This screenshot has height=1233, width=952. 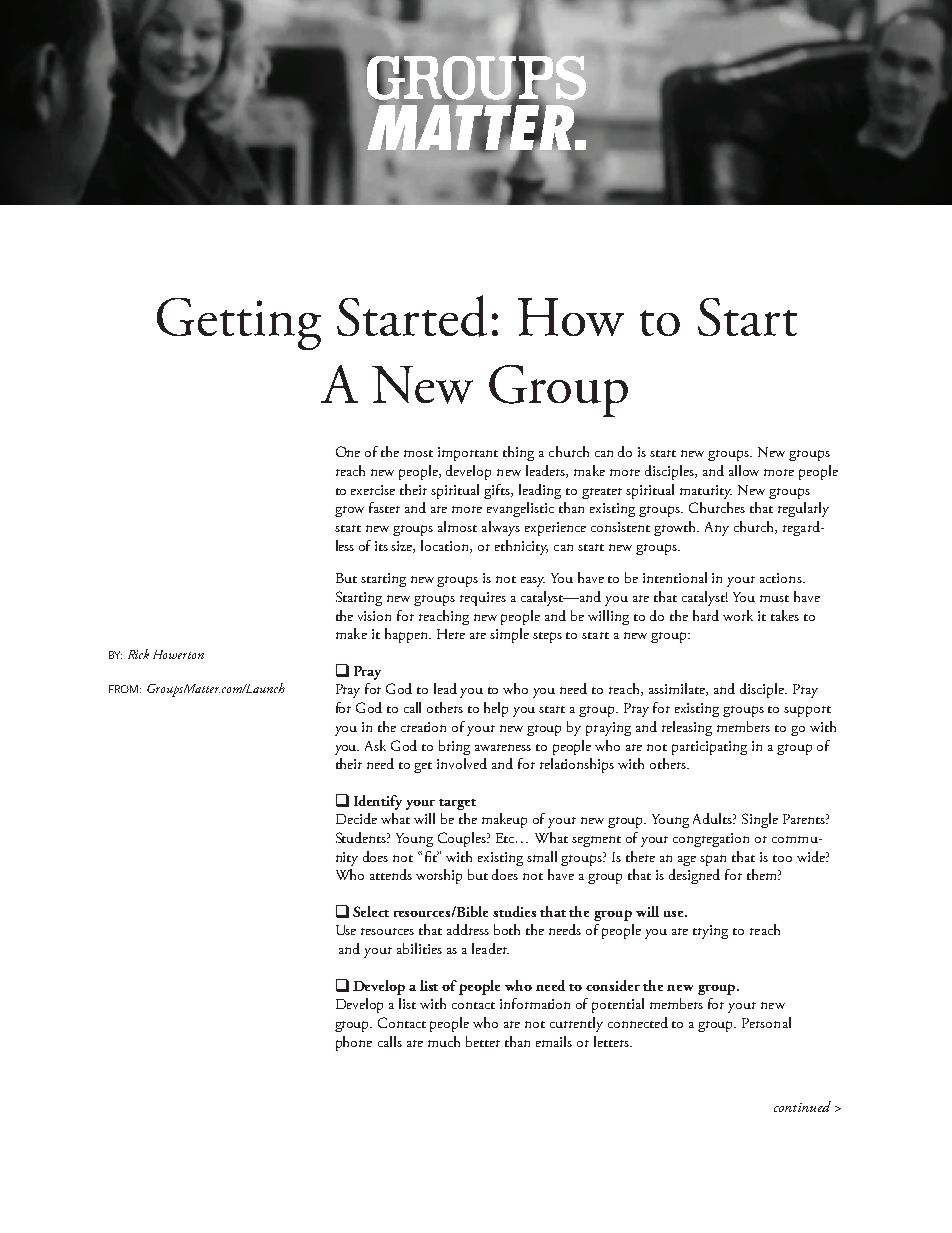 What do you see at coordinates (239, 324) in the screenshot?
I see `Getting` at bounding box center [239, 324].
